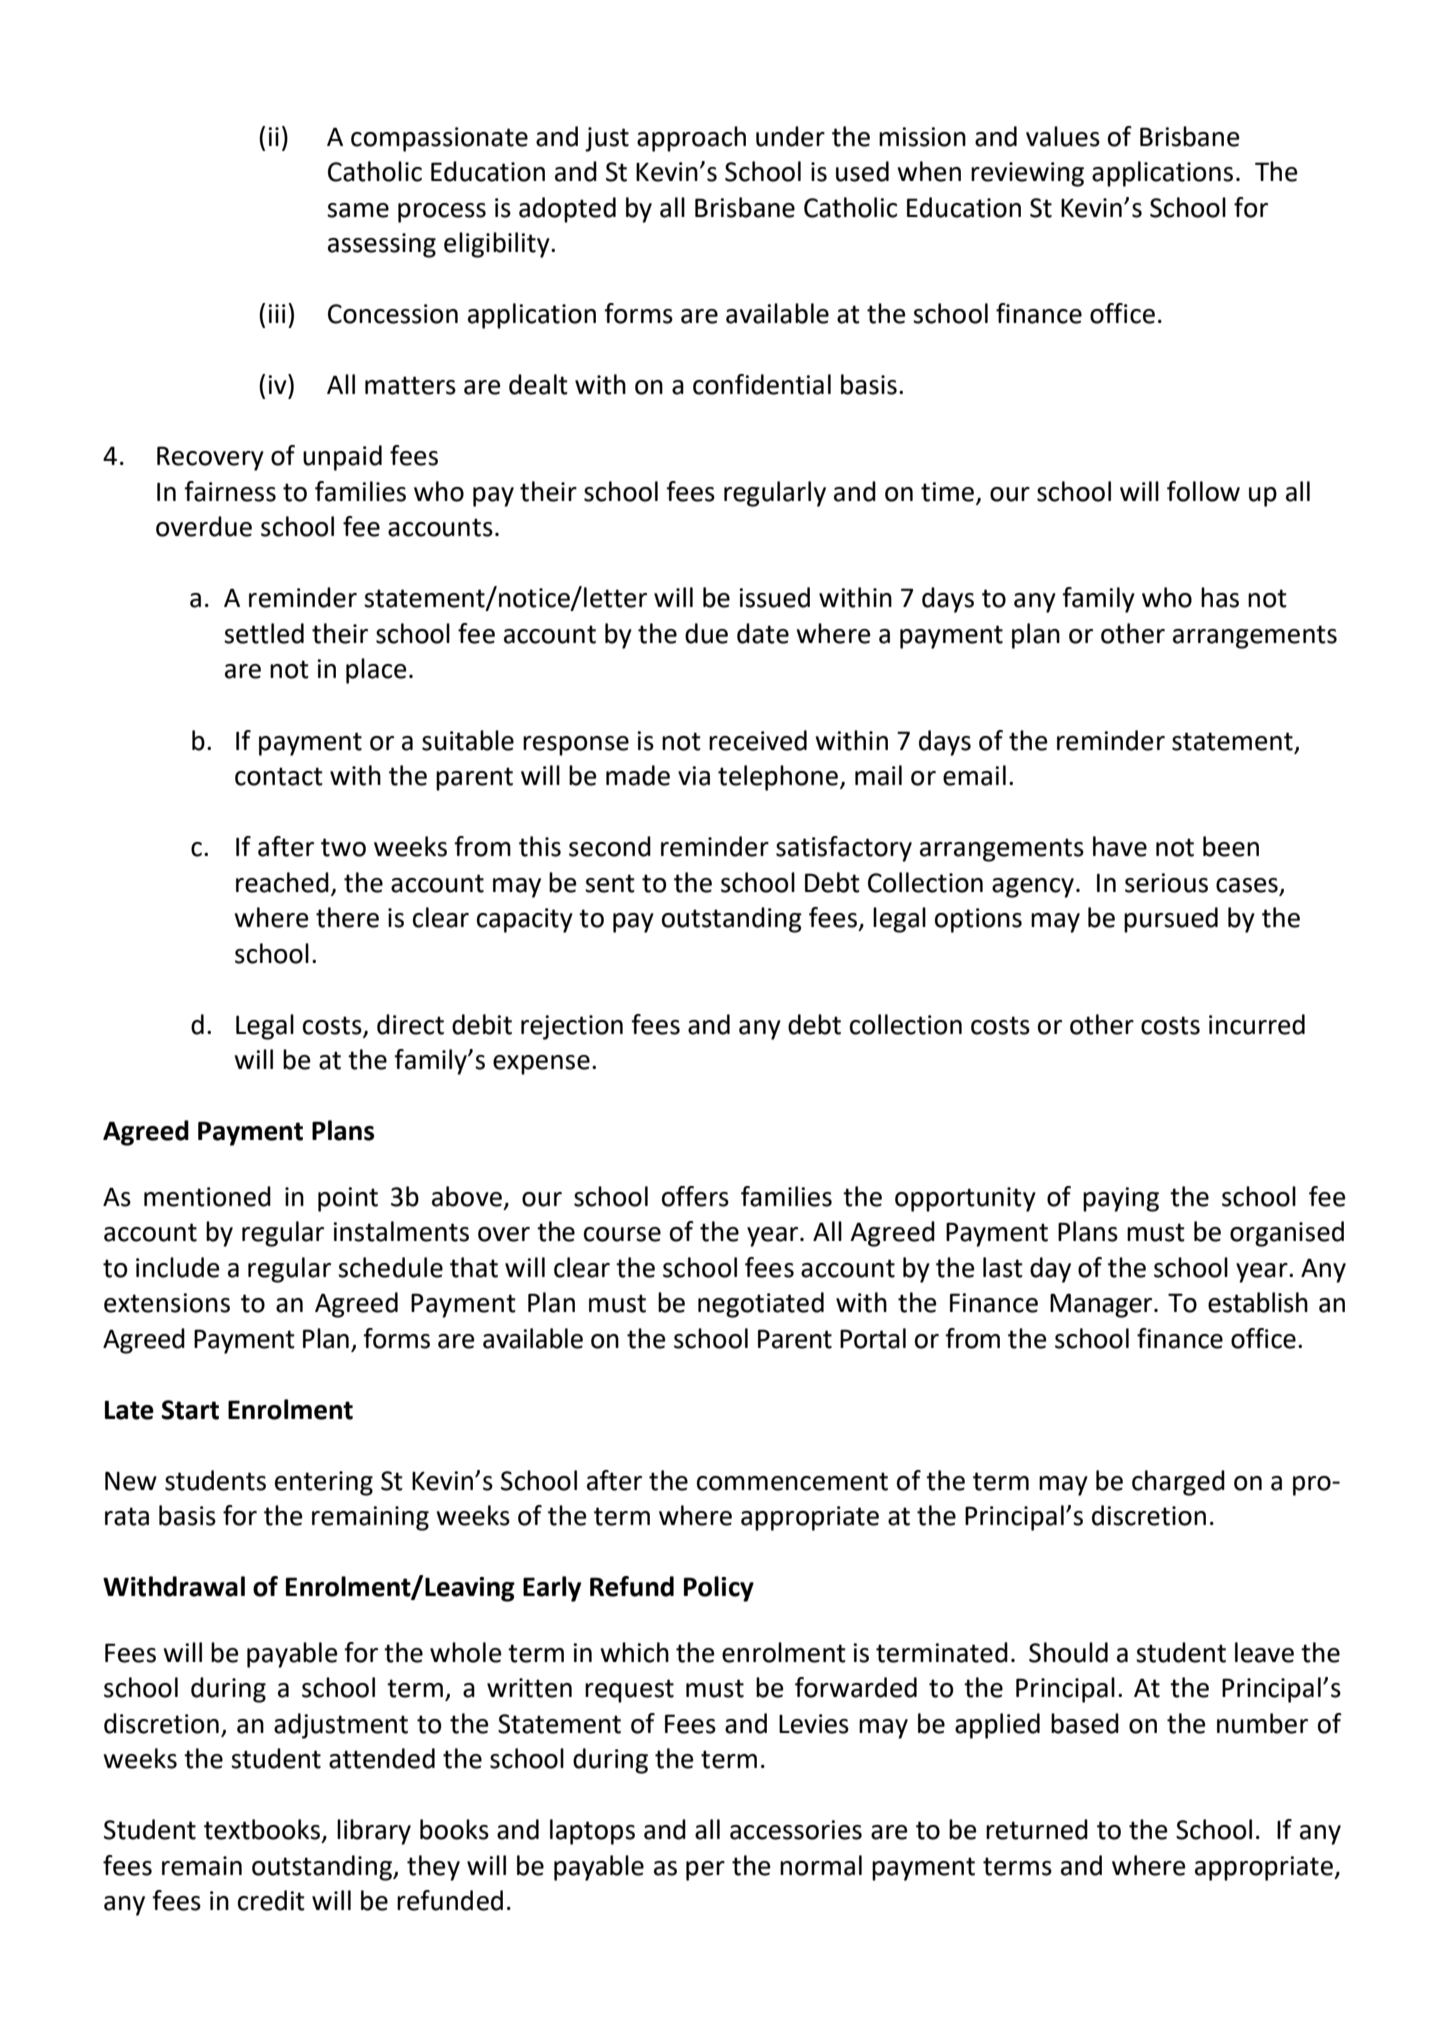  I want to click on incurred, so click(1257, 1024).
